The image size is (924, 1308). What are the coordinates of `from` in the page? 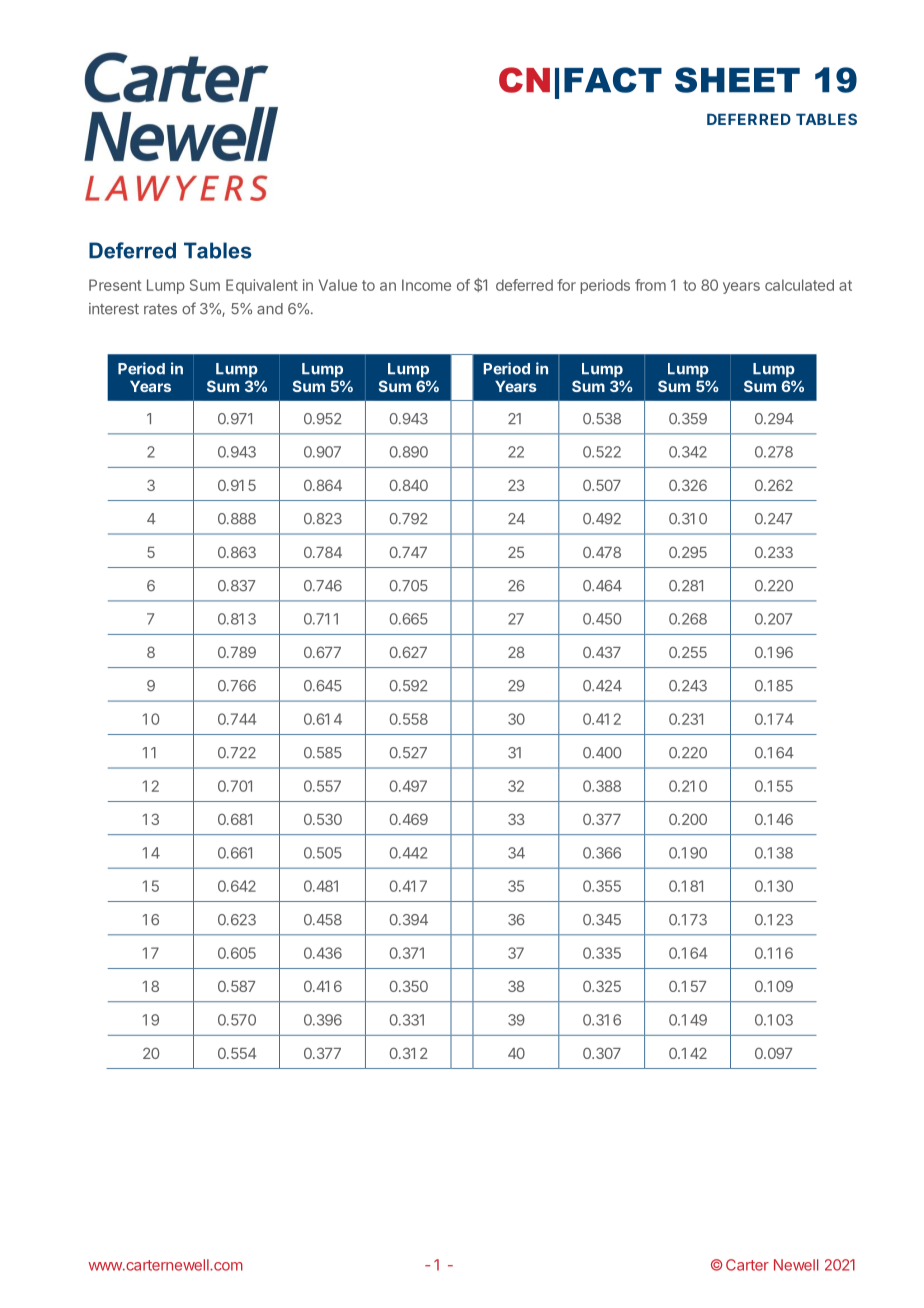 It's located at (650, 285).
